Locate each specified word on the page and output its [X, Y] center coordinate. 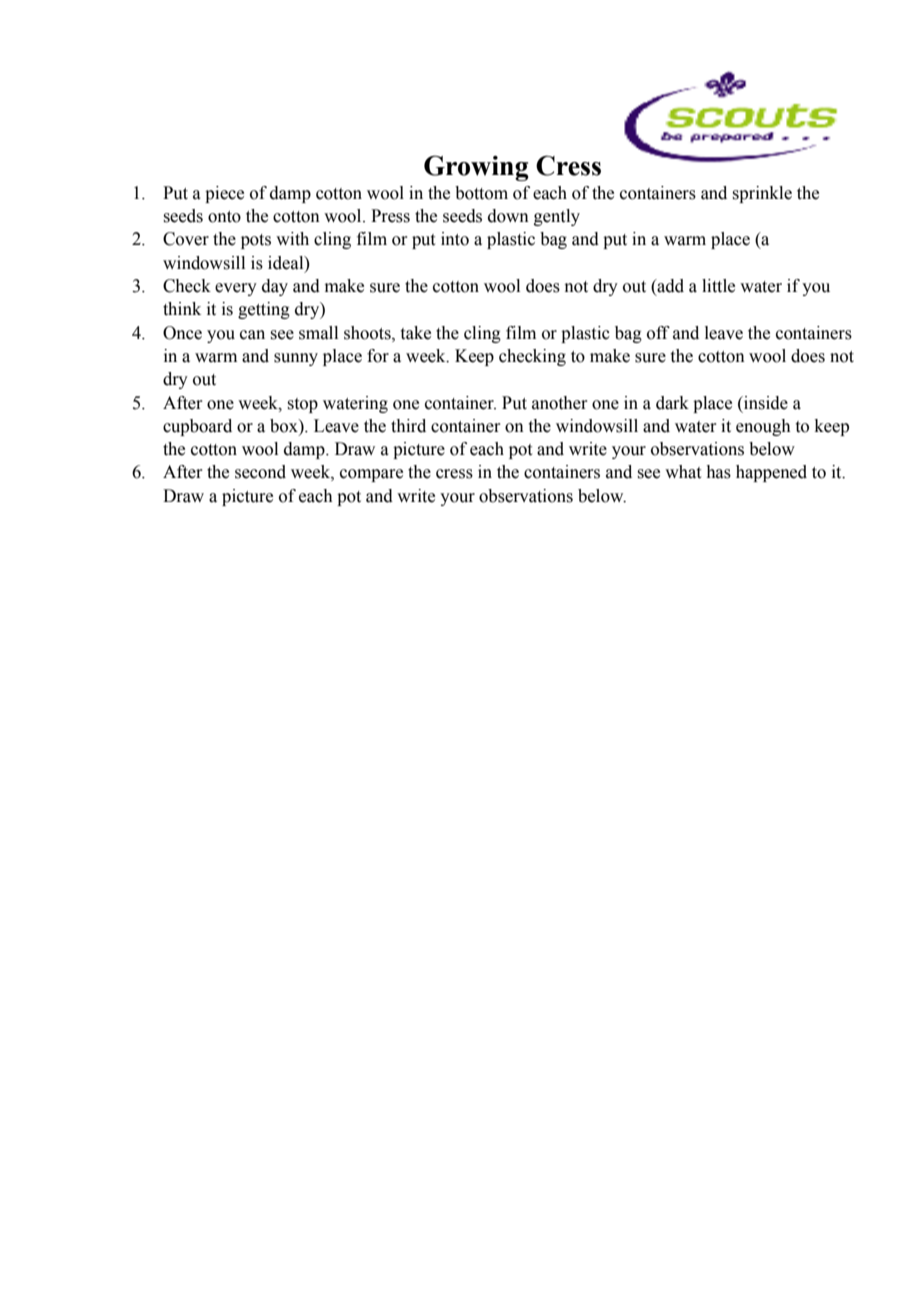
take [416, 333]
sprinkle [762, 194]
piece [224, 194]
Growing [476, 168]
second [260, 472]
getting [264, 310]
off [658, 333]
